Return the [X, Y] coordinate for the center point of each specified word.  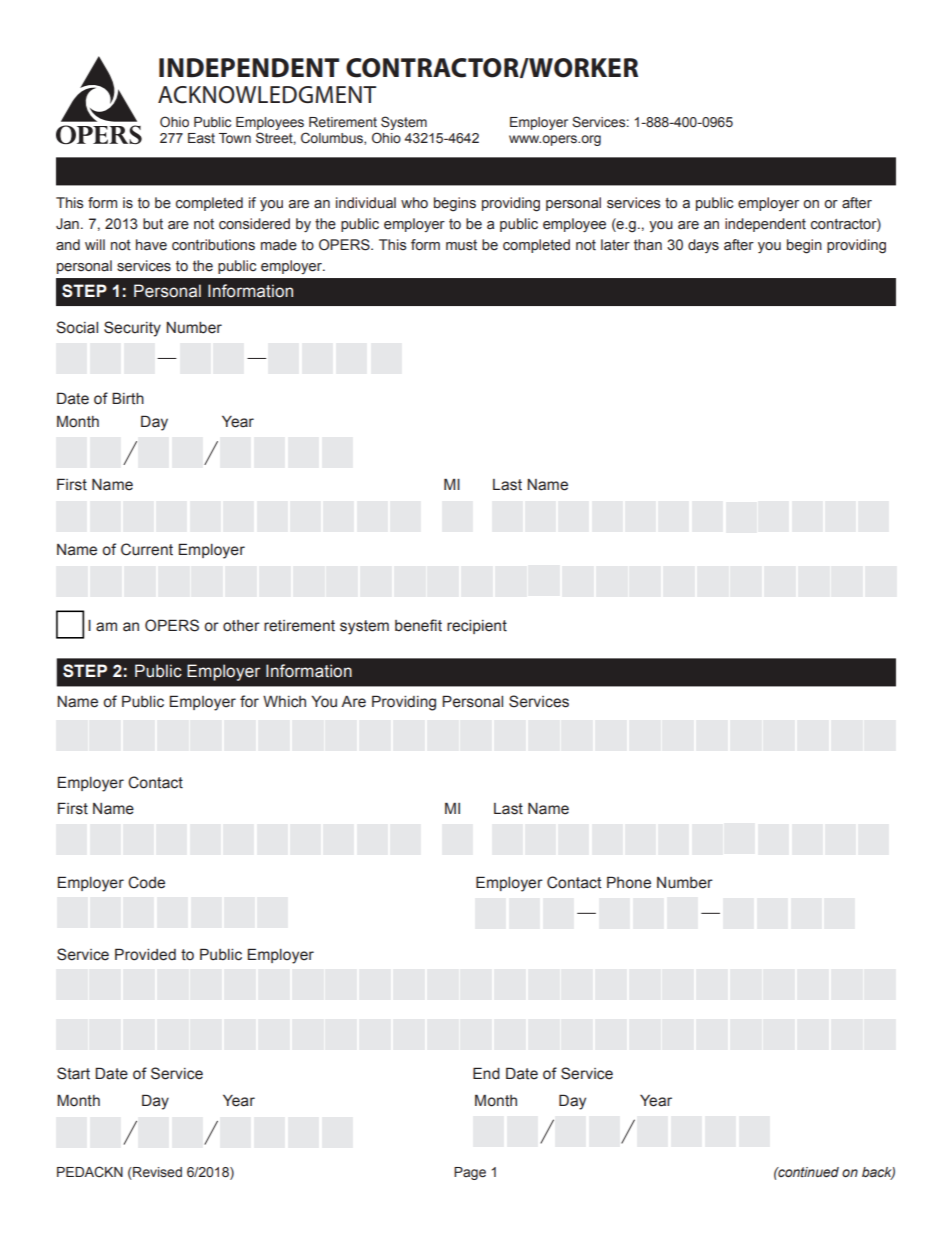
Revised [156, 1173]
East [201, 138]
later [615, 245]
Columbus [333, 138]
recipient [477, 627]
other [241, 626]
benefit [418, 625]
